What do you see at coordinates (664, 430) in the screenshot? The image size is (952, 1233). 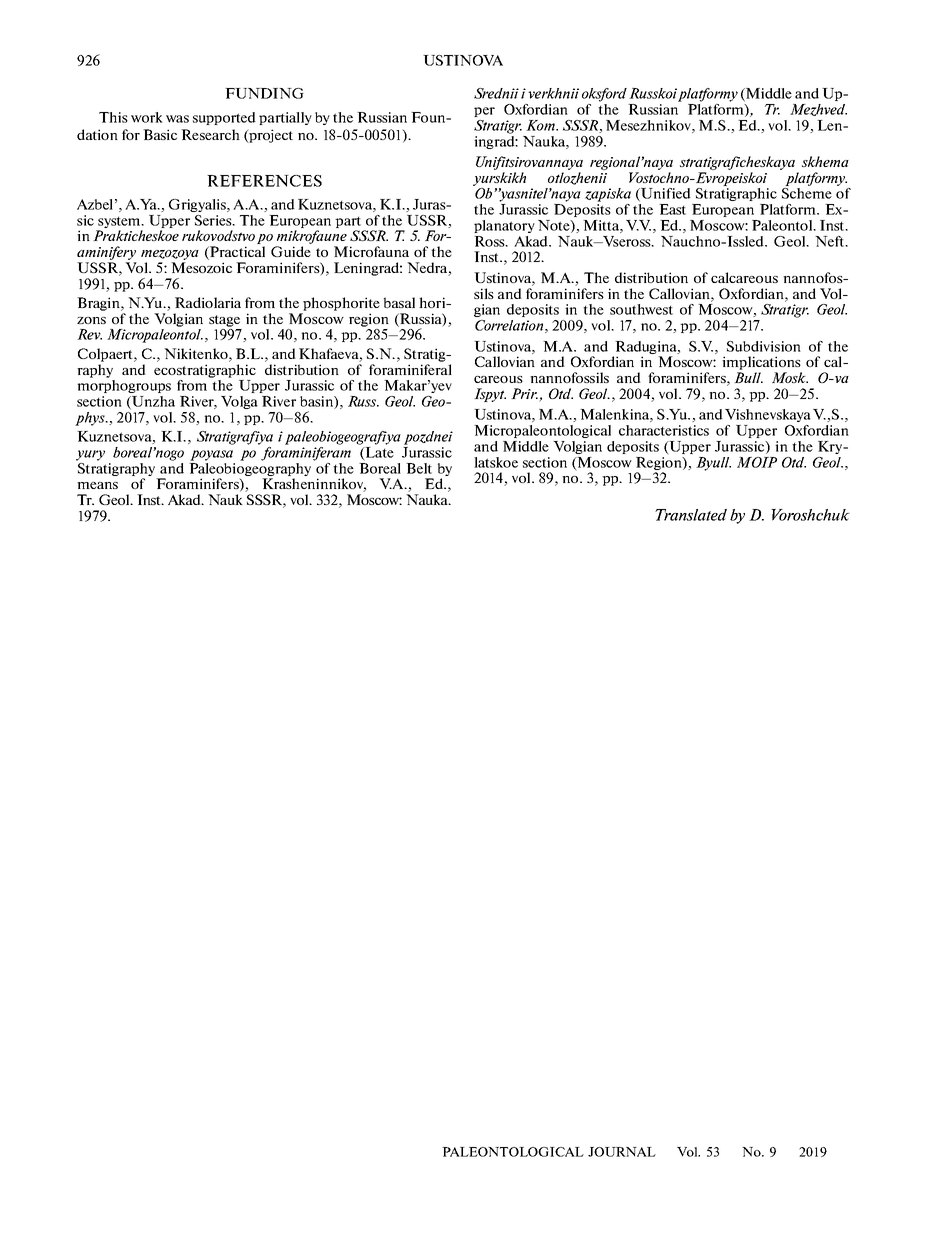 I see `characteristics` at bounding box center [664, 430].
